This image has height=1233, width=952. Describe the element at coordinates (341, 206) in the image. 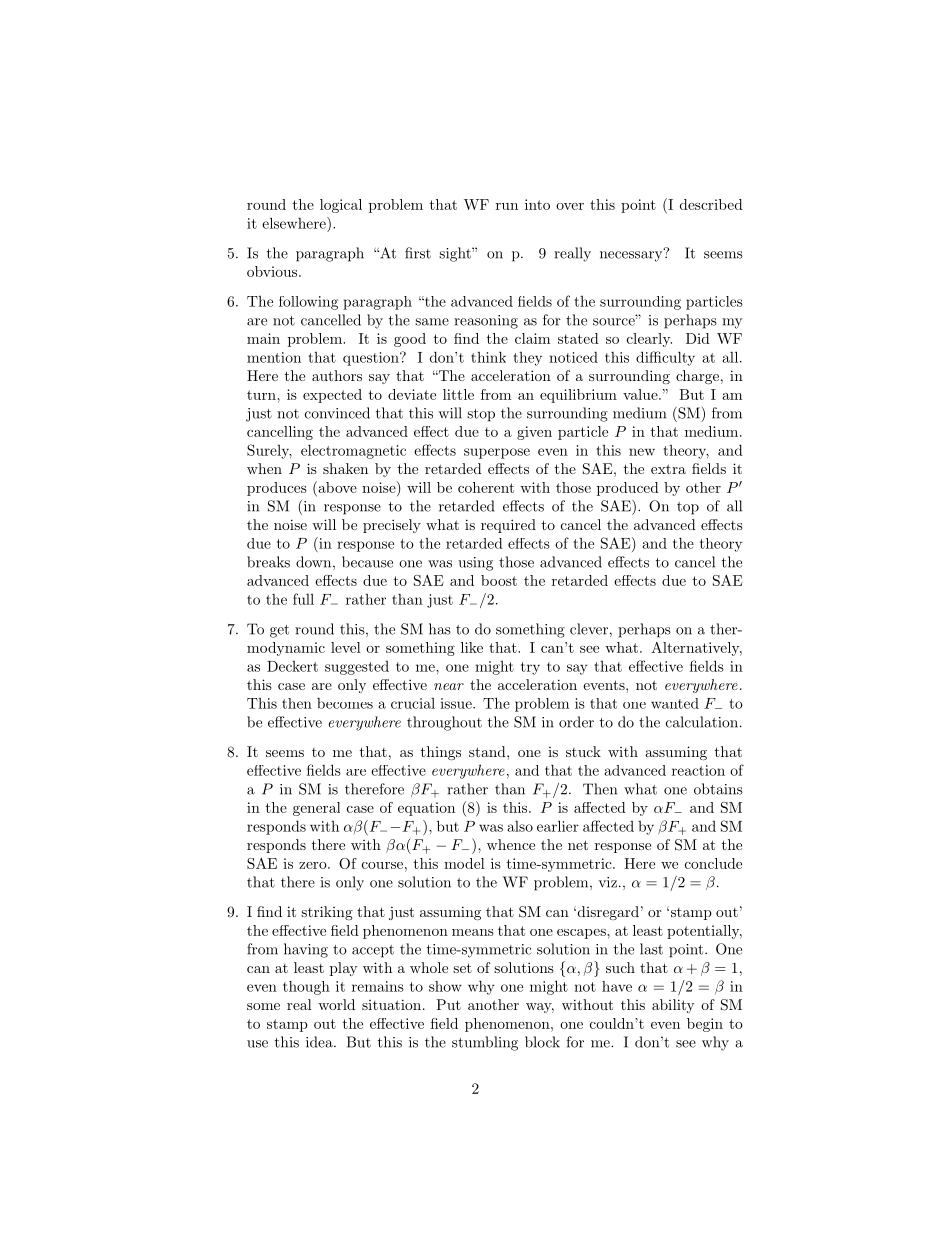

I see `logical` at that location.
